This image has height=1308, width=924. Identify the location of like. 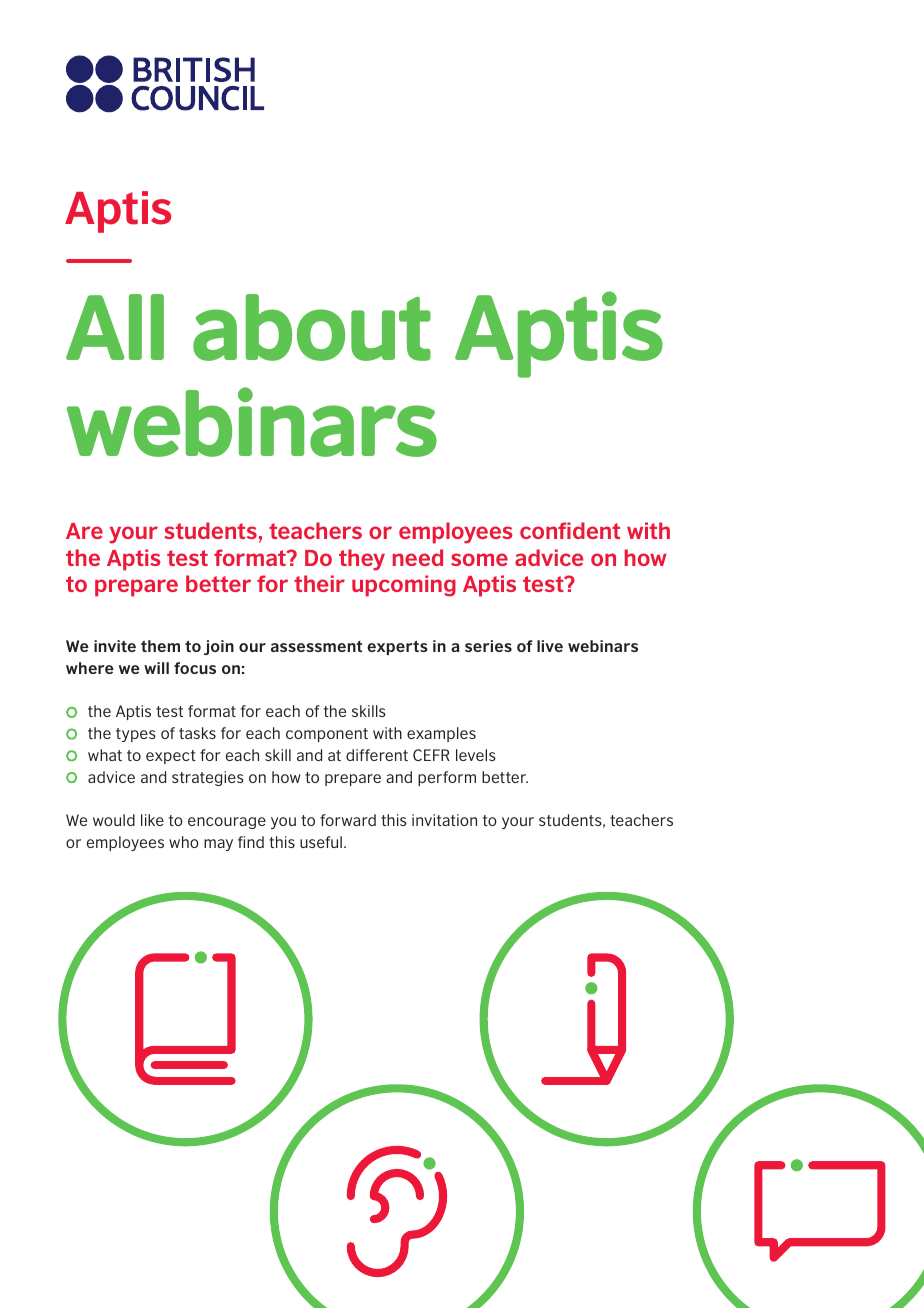
(152, 820).
